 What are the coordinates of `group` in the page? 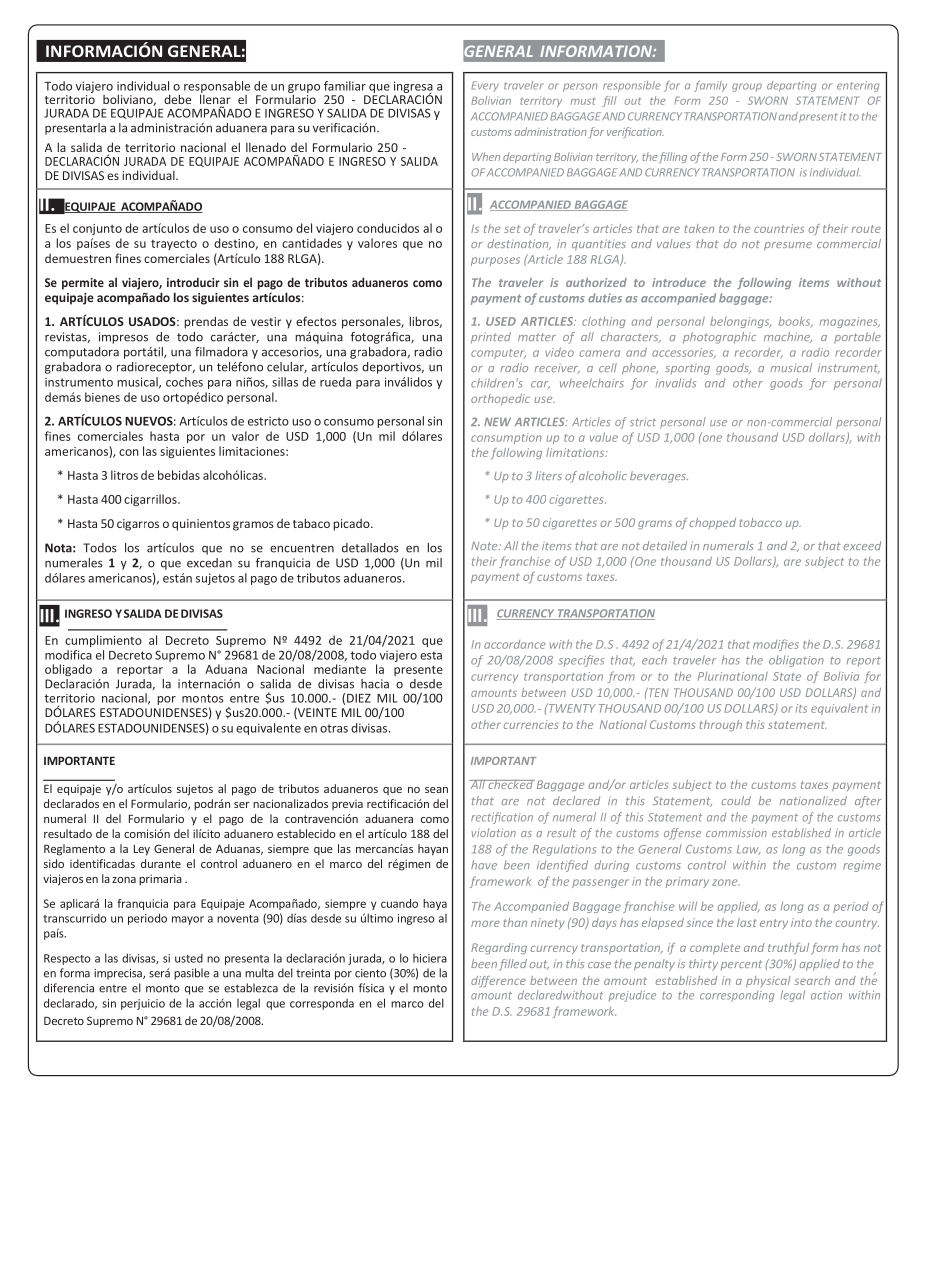 It's located at (747, 87).
